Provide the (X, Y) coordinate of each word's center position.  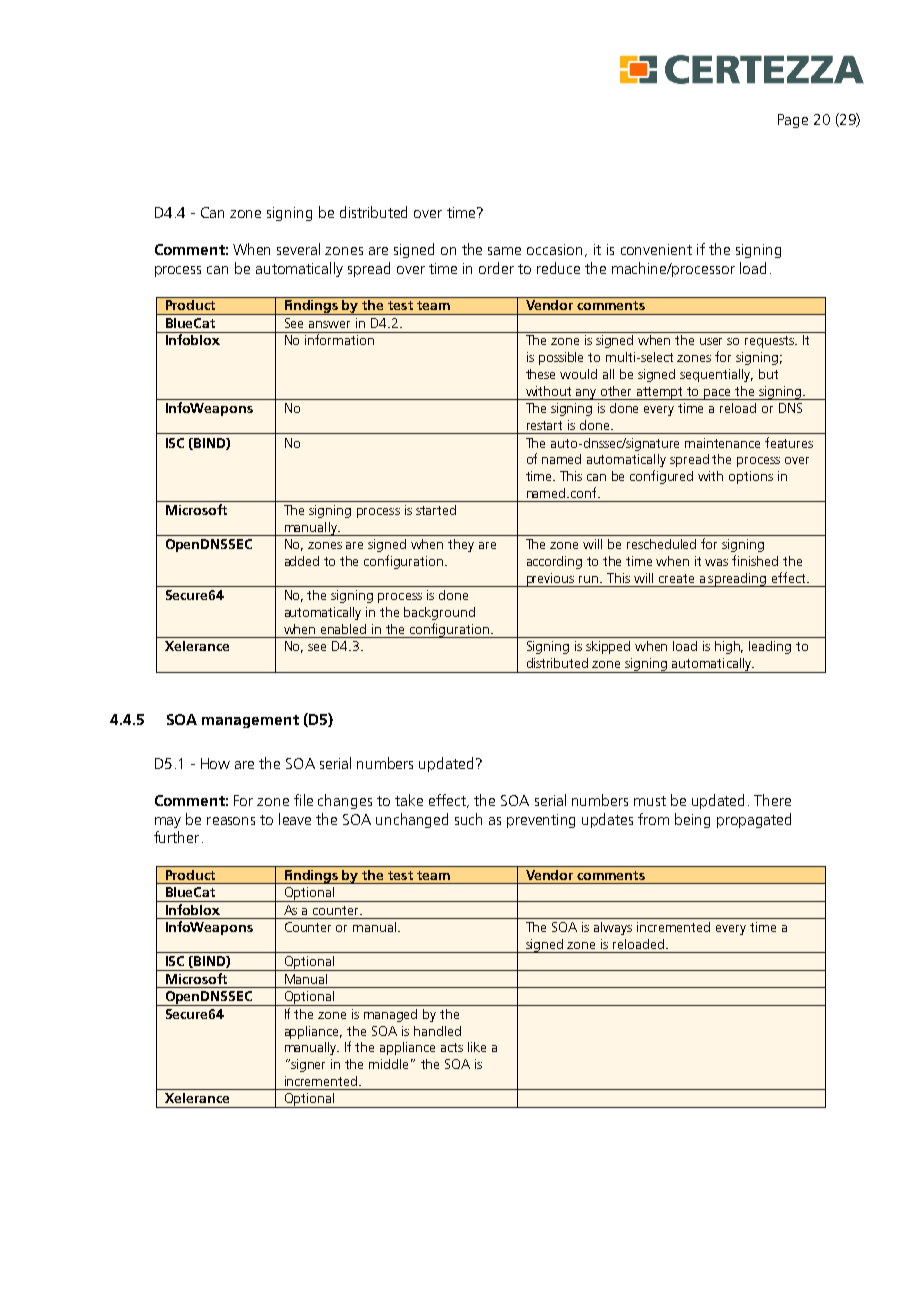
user (711, 341)
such (468, 819)
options (751, 477)
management (250, 721)
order (496, 268)
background (439, 613)
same (504, 251)
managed (390, 1015)
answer (329, 324)
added (302, 561)
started (436, 510)
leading (770, 647)
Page (793, 121)
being (692, 820)
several (298, 249)
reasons (231, 821)
